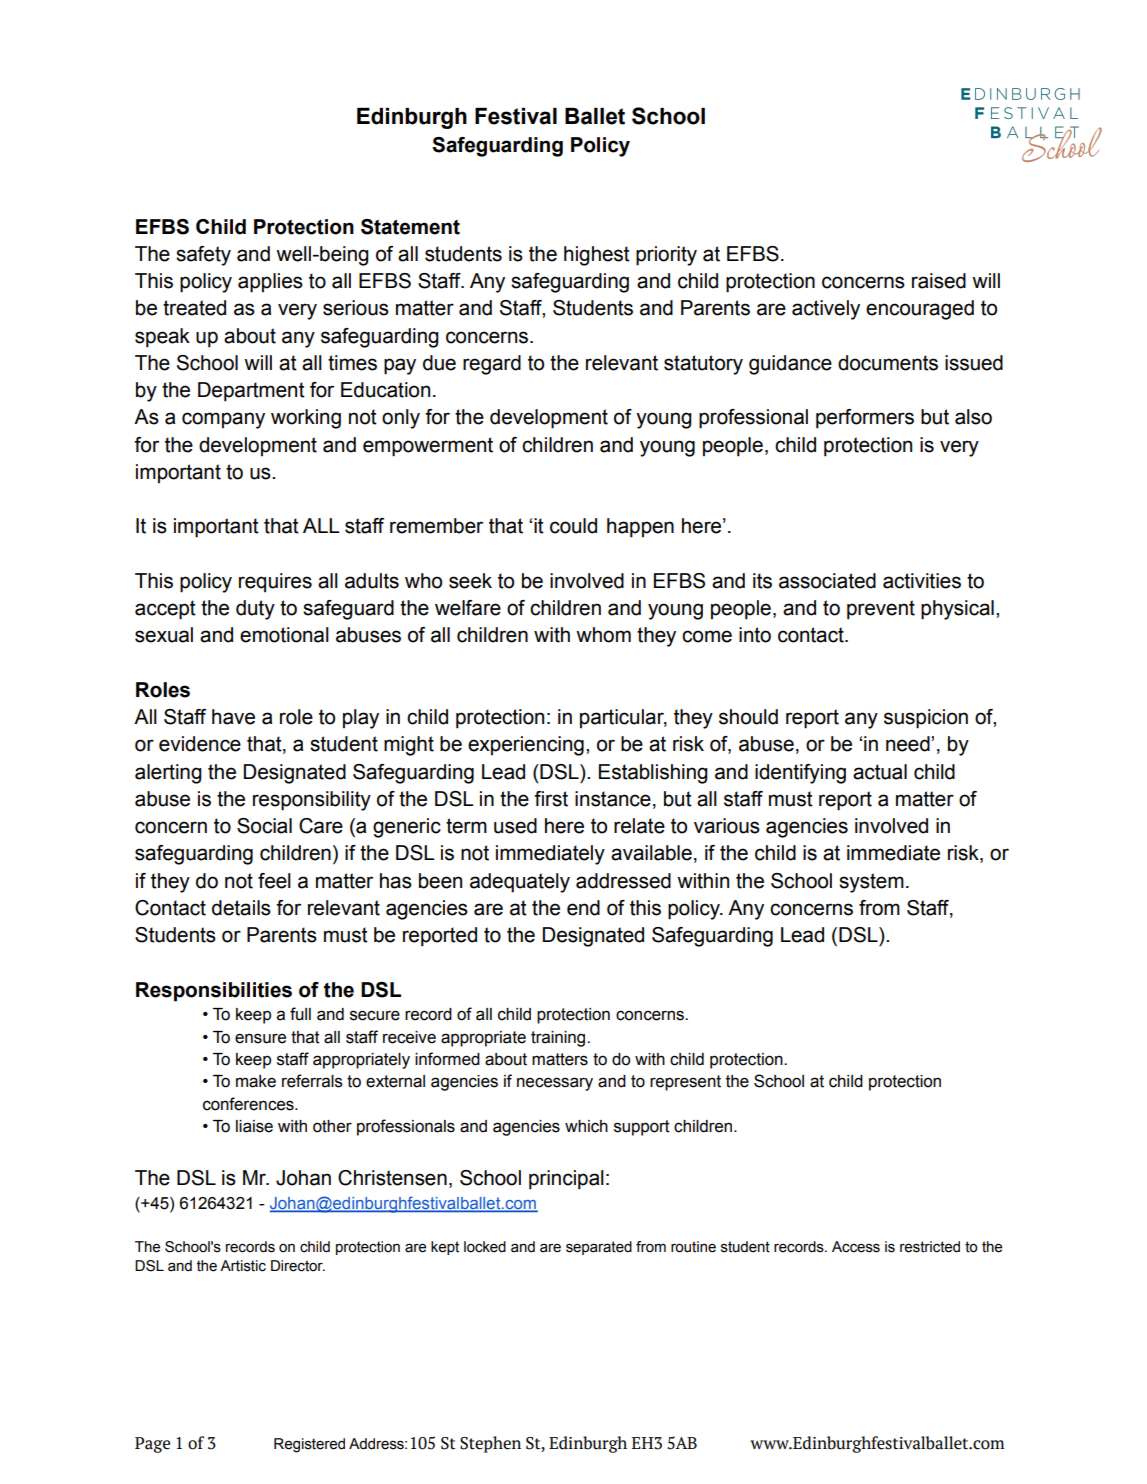 The height and width of the screenshot is (1484, 1147). I want to click on raised, so click(939, 281).
